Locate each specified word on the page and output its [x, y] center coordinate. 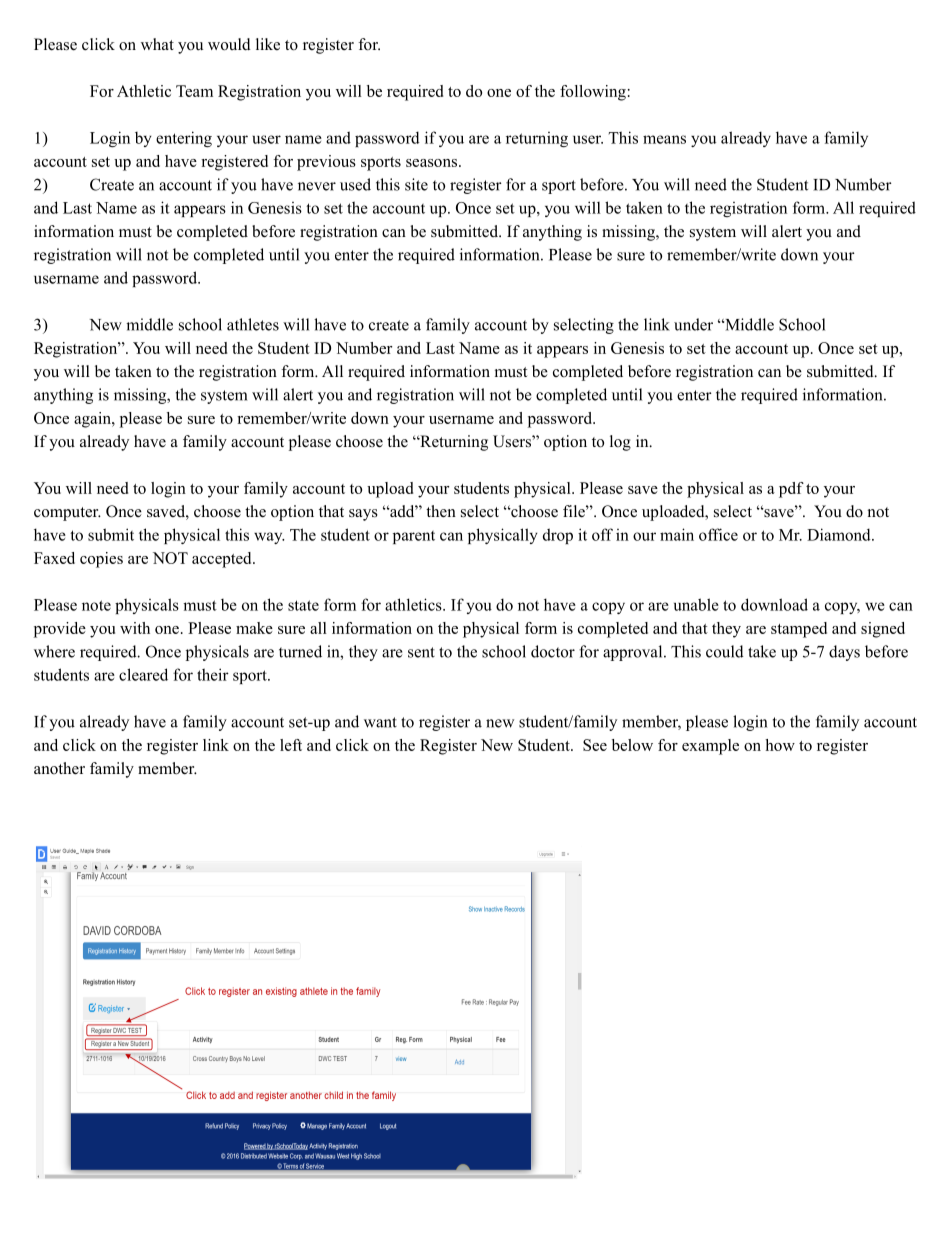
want [380, 722]
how [780, 745]
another [59, 768]
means [664, 139]
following [593, 93]
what [157, 44]
